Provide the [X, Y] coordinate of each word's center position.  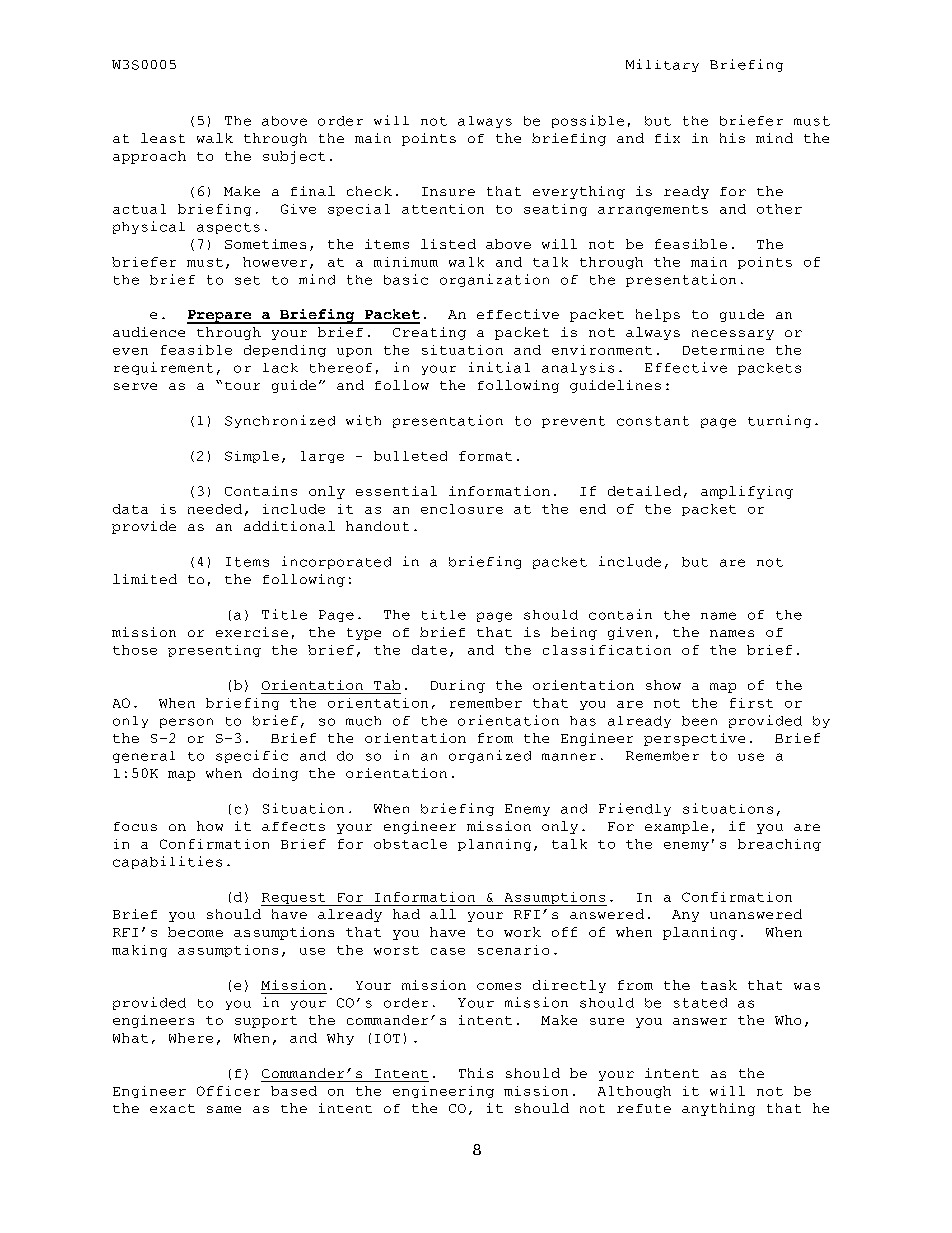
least [163, 138]
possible [588, 121]
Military [662, 65]
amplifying [747, 492]
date [429, 650]
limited [145, 579]
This [476, 1073]
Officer [228, 1091]
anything [718, 1109]
